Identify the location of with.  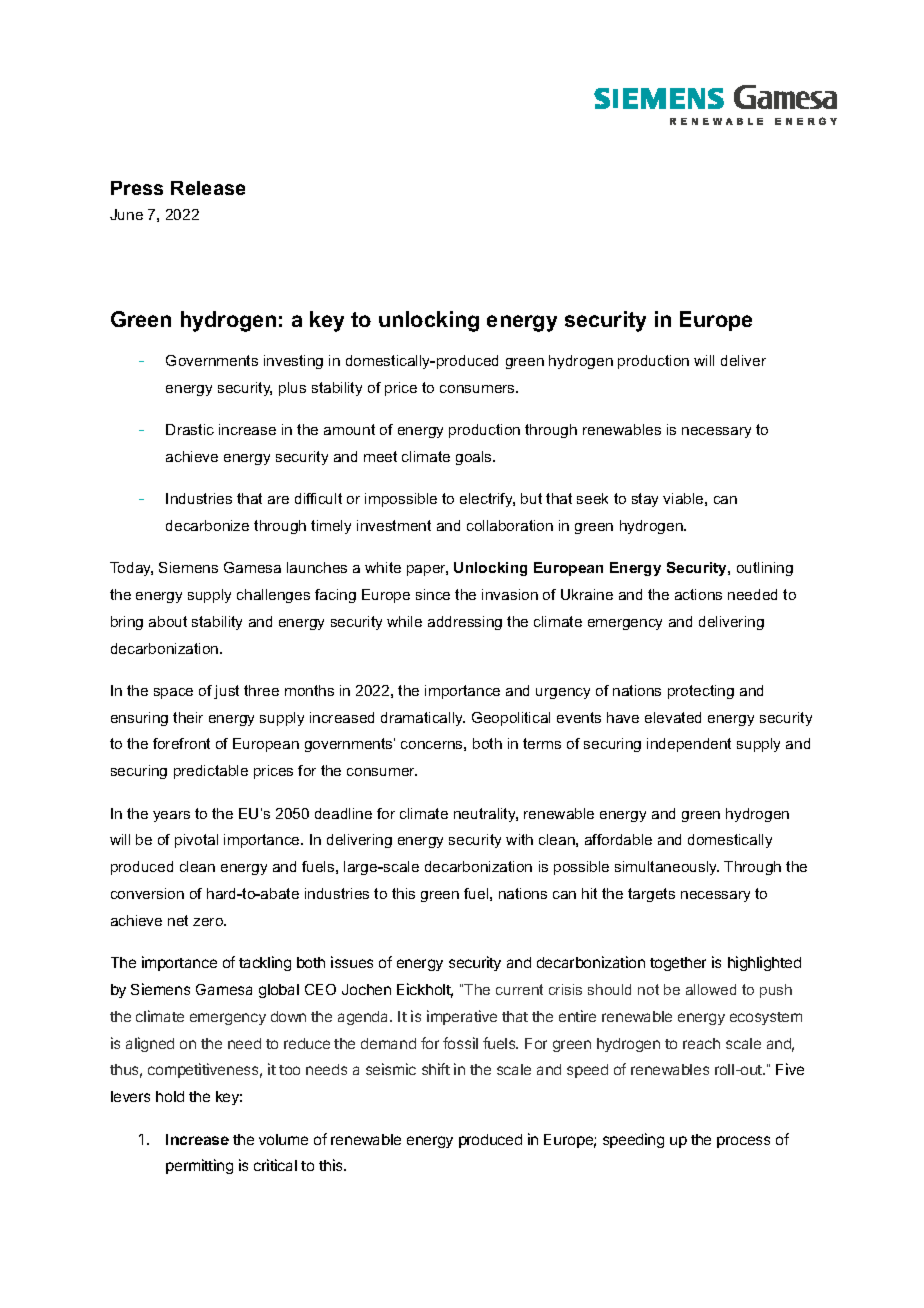
(519, 839).
